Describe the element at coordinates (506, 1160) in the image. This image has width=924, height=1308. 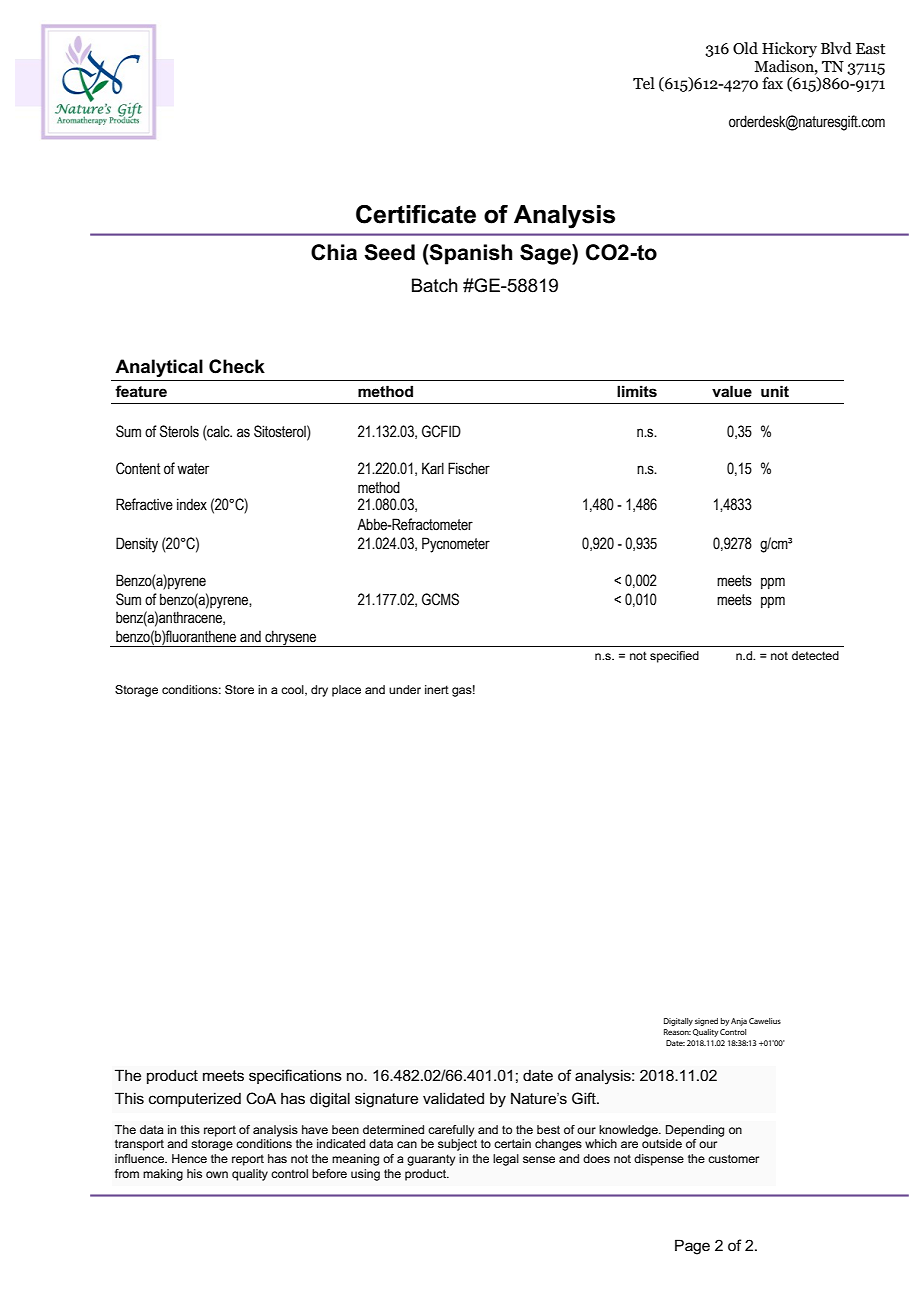
I see `legal` at that location.
